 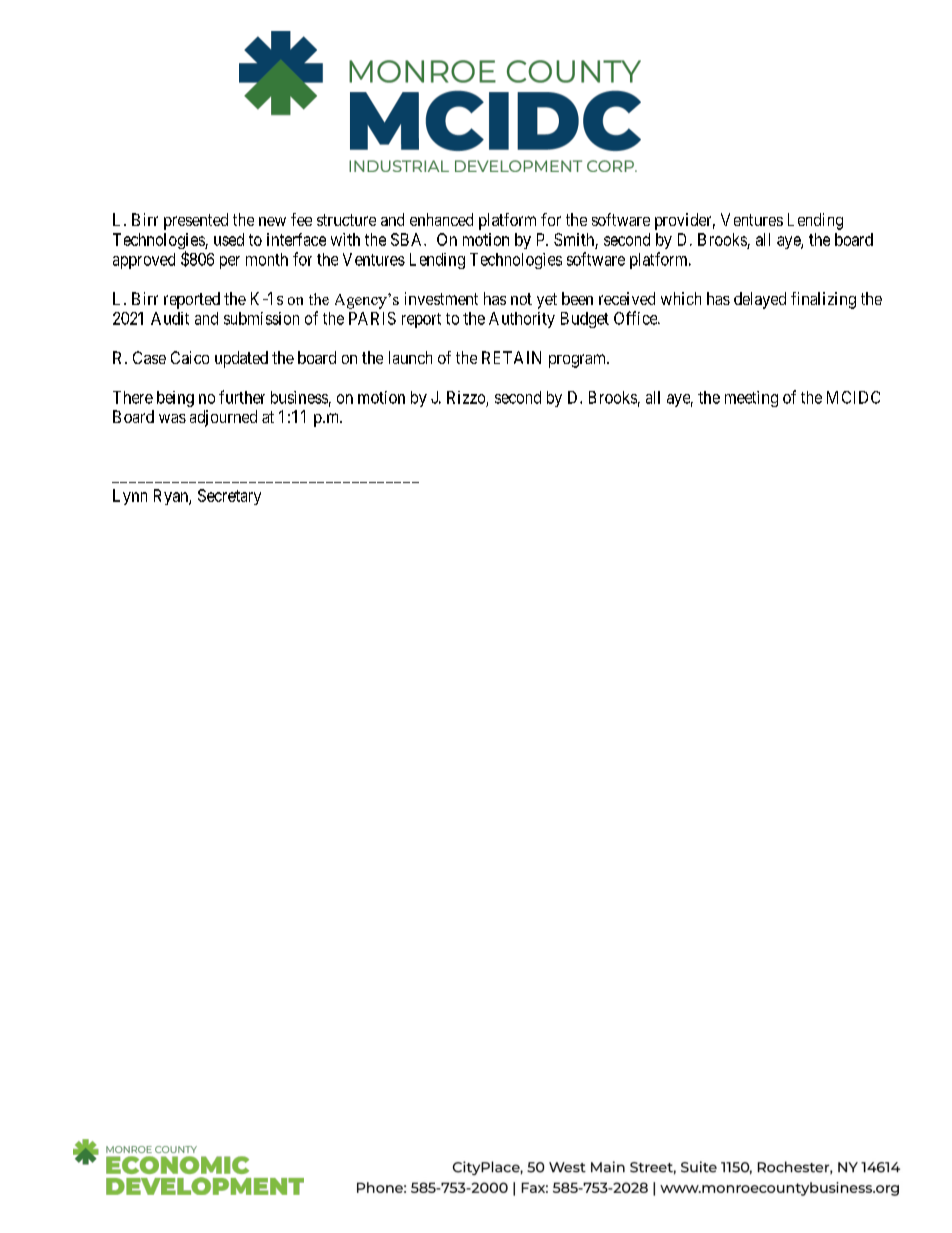 I want to click on presented, so click(x=196, y=221).
